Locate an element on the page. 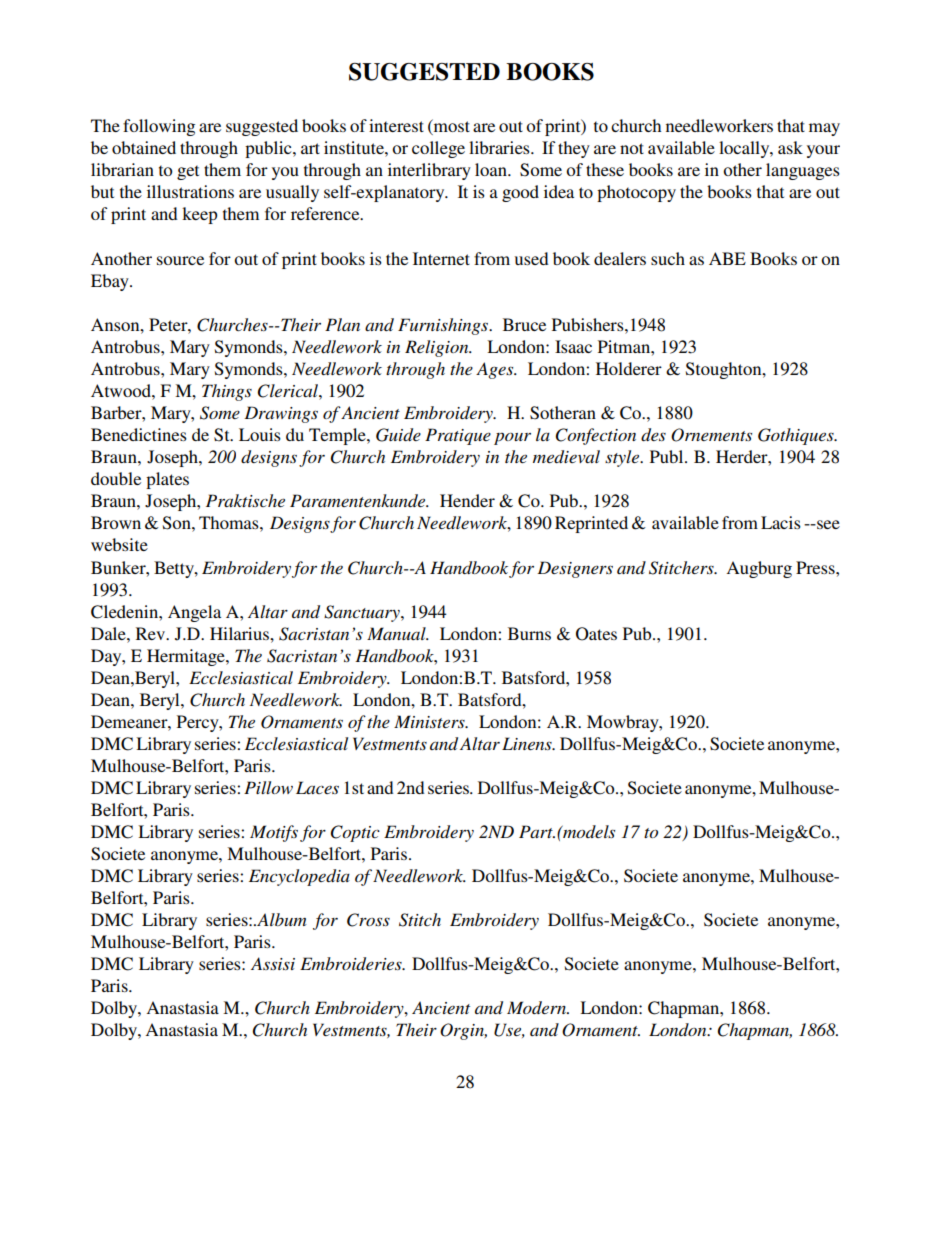  pour is located at coordinates (512, 439).
